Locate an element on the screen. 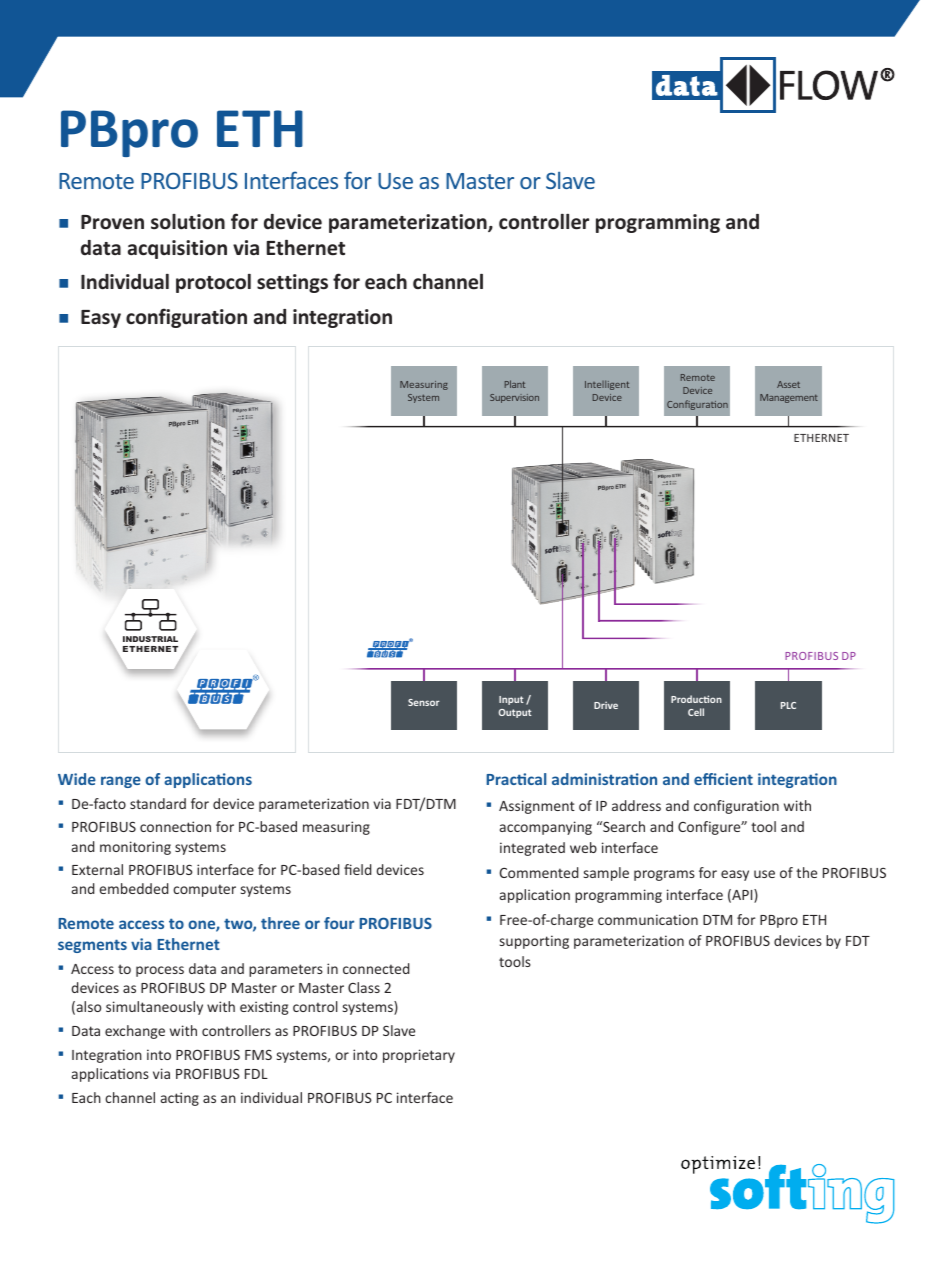  Asset is located at coordinates (788, 384).
